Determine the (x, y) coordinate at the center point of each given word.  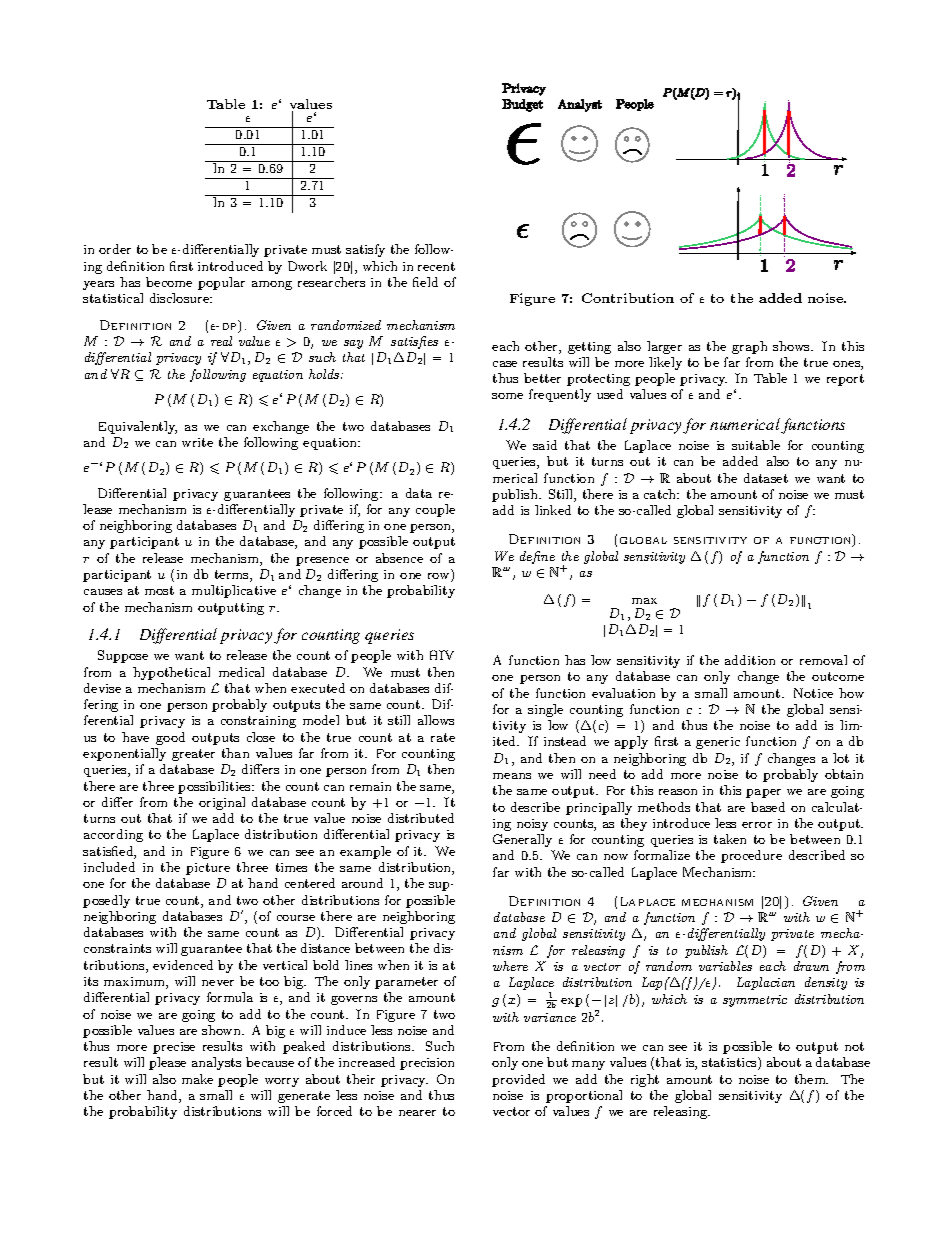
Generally (522, 840)
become (169, 282)
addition (750, 660)
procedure (751, 856)
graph (749, 347)
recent (436, 266)
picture (208, 869)
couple (435, 510)
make (197, 1079)
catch (661, 494)
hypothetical (171, 673)
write (197, 442)
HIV (442, 655)
